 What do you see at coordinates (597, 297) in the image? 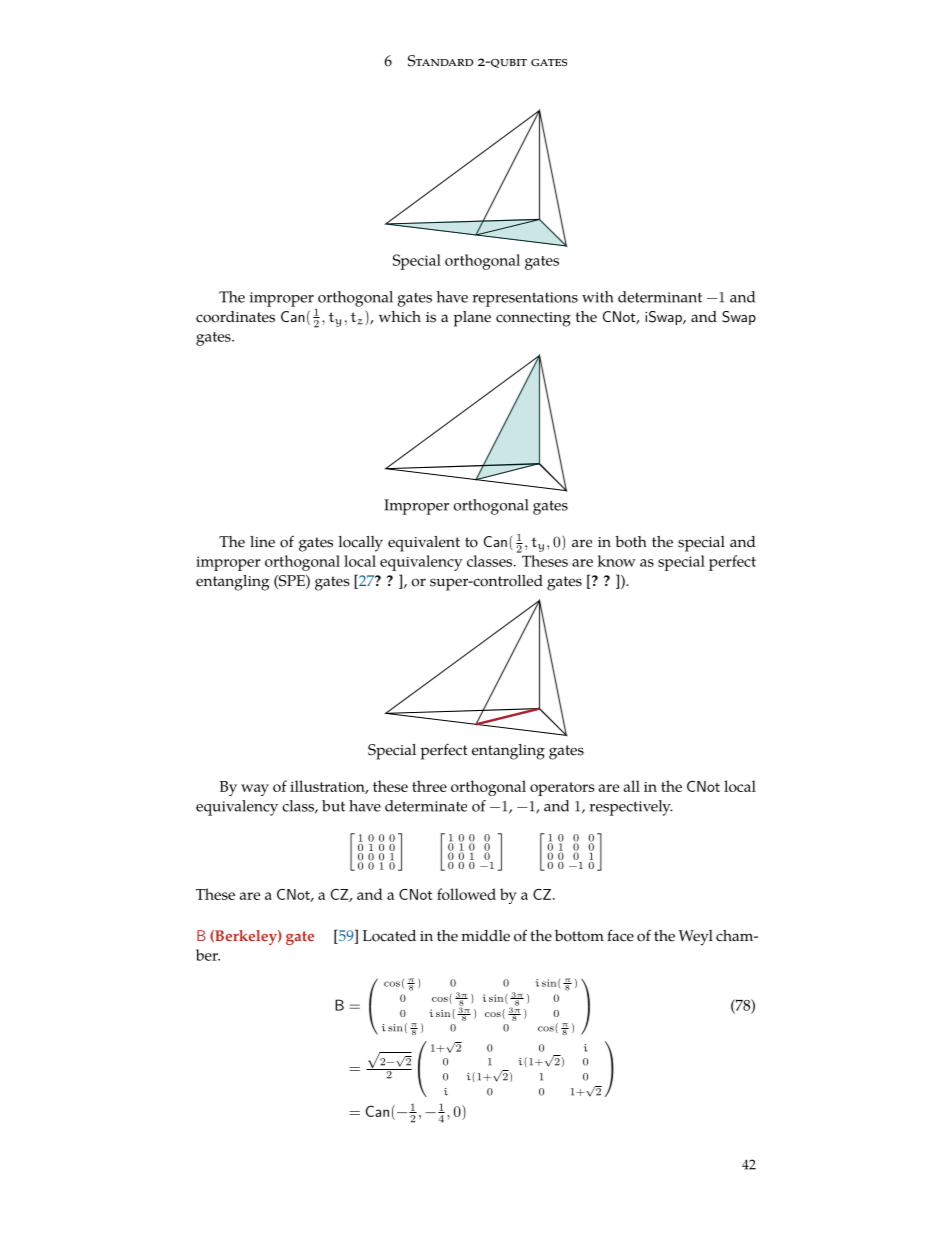
I see `with` at bounding box center [597, 297].
